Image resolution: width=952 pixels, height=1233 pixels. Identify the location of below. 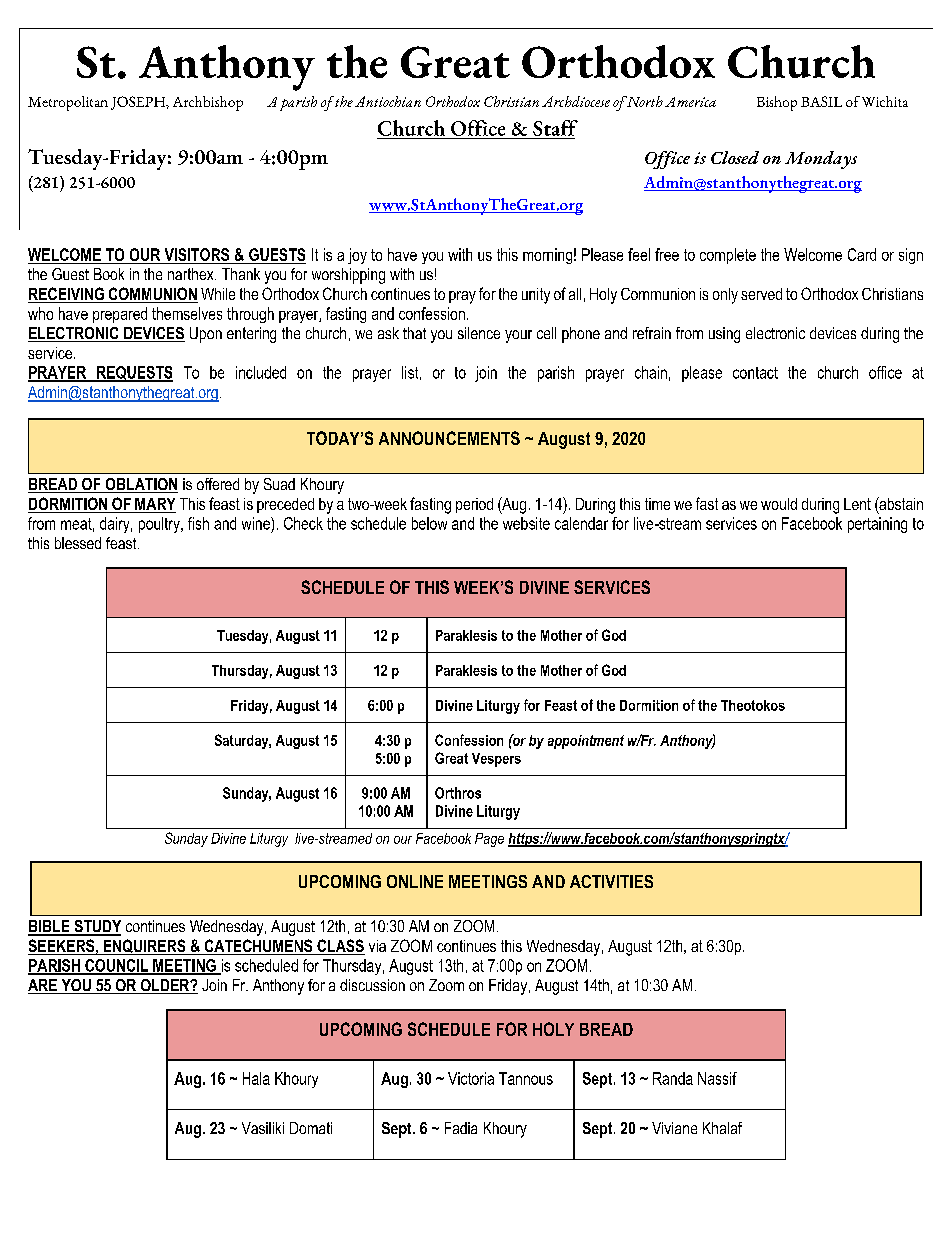
(429, 523).
